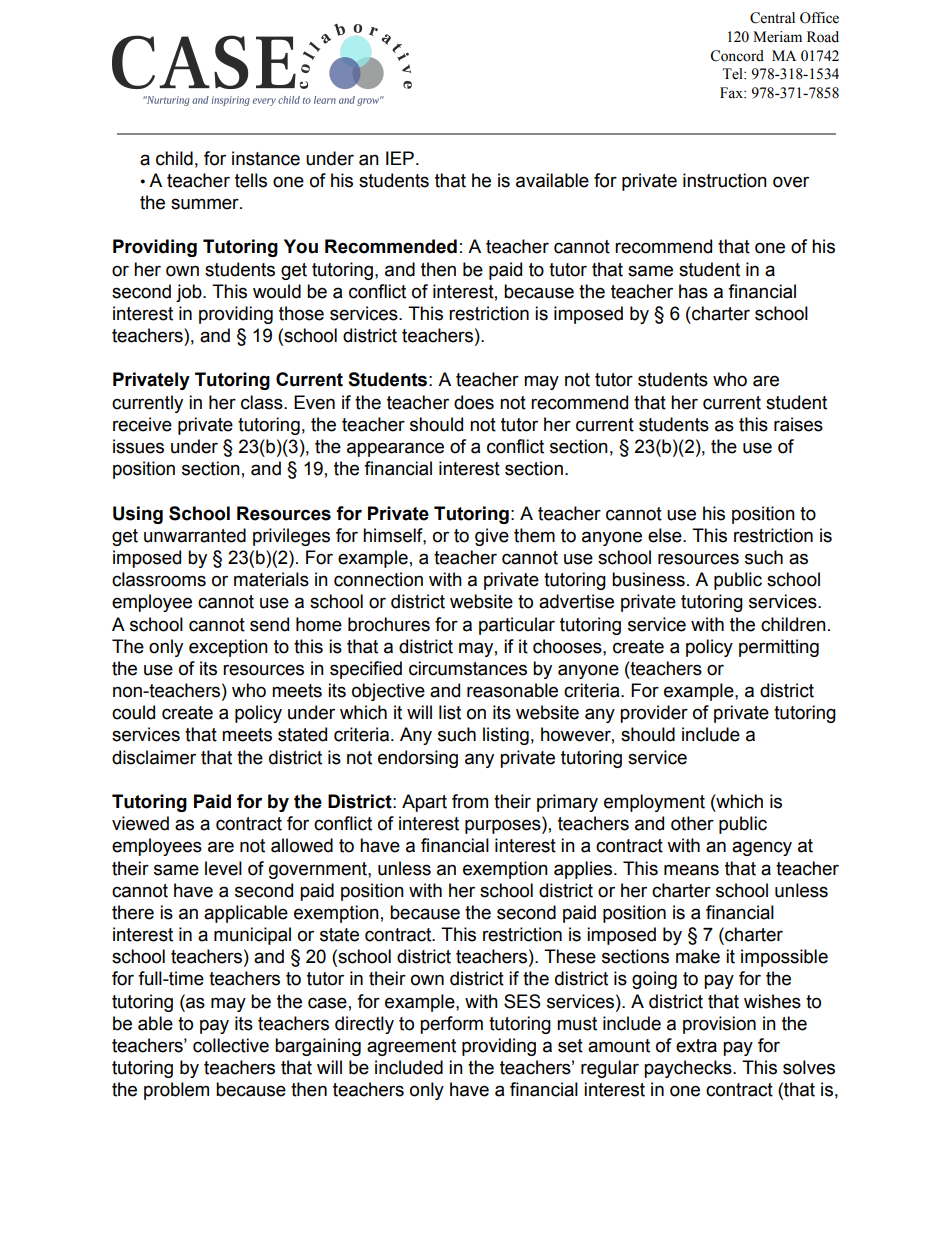  I want to click on Concord, so click(737, 56).
